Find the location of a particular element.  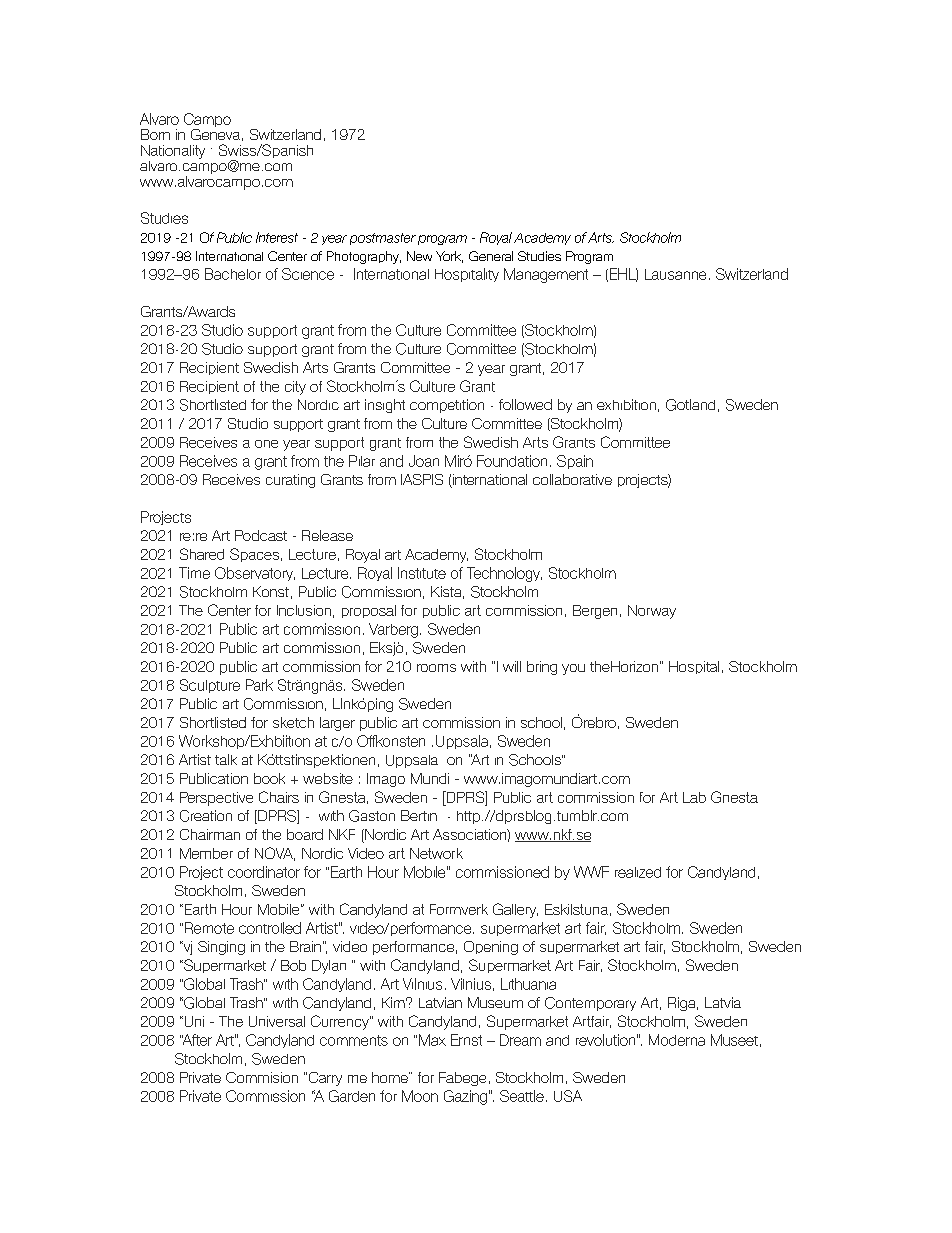

Max is located at coordinates (432, 1040).
